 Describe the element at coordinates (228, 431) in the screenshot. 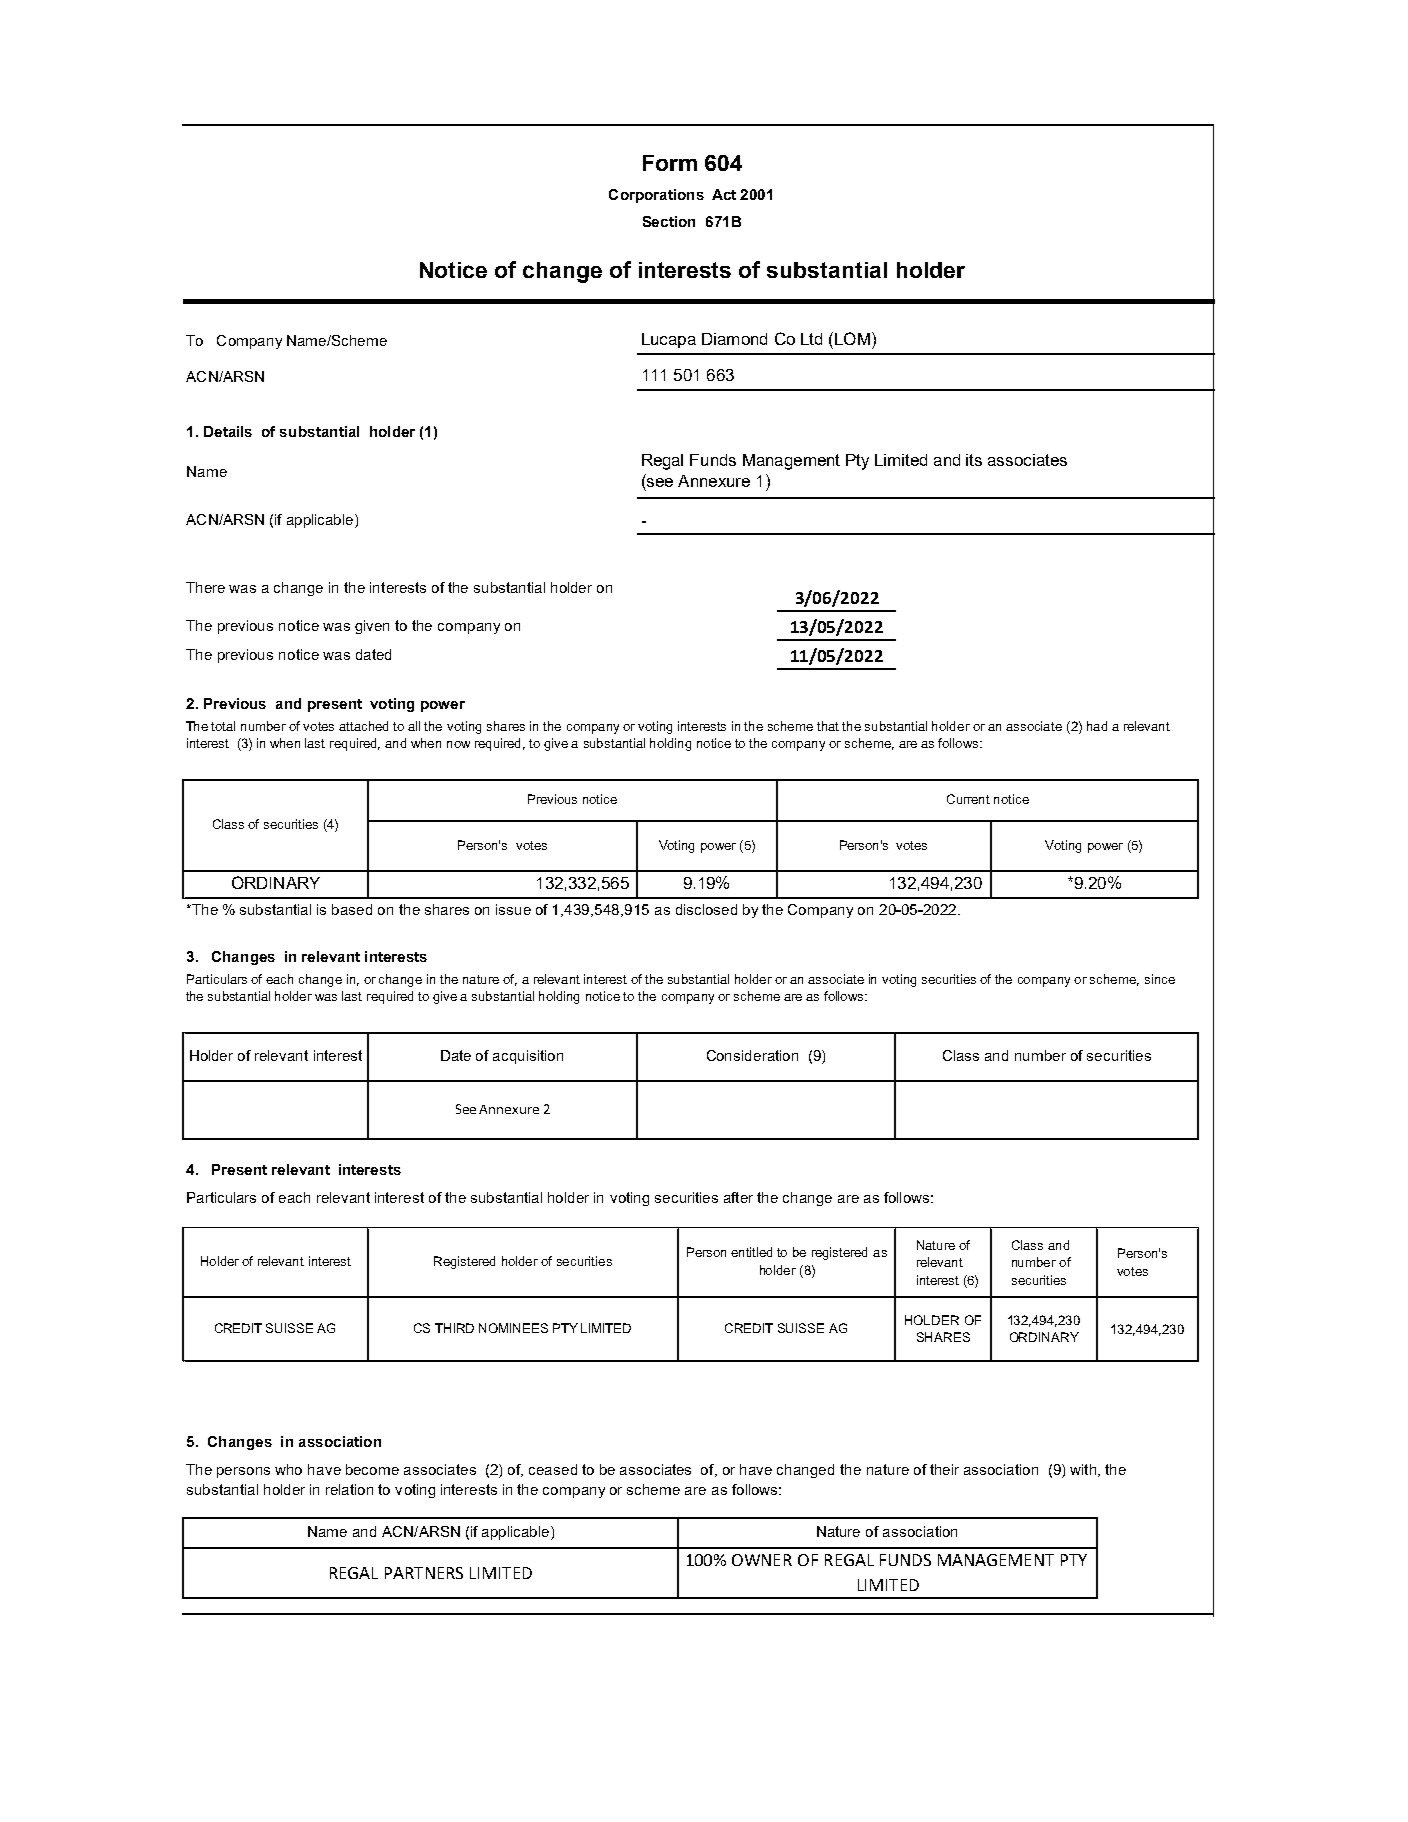

I see `Details` at that location.
